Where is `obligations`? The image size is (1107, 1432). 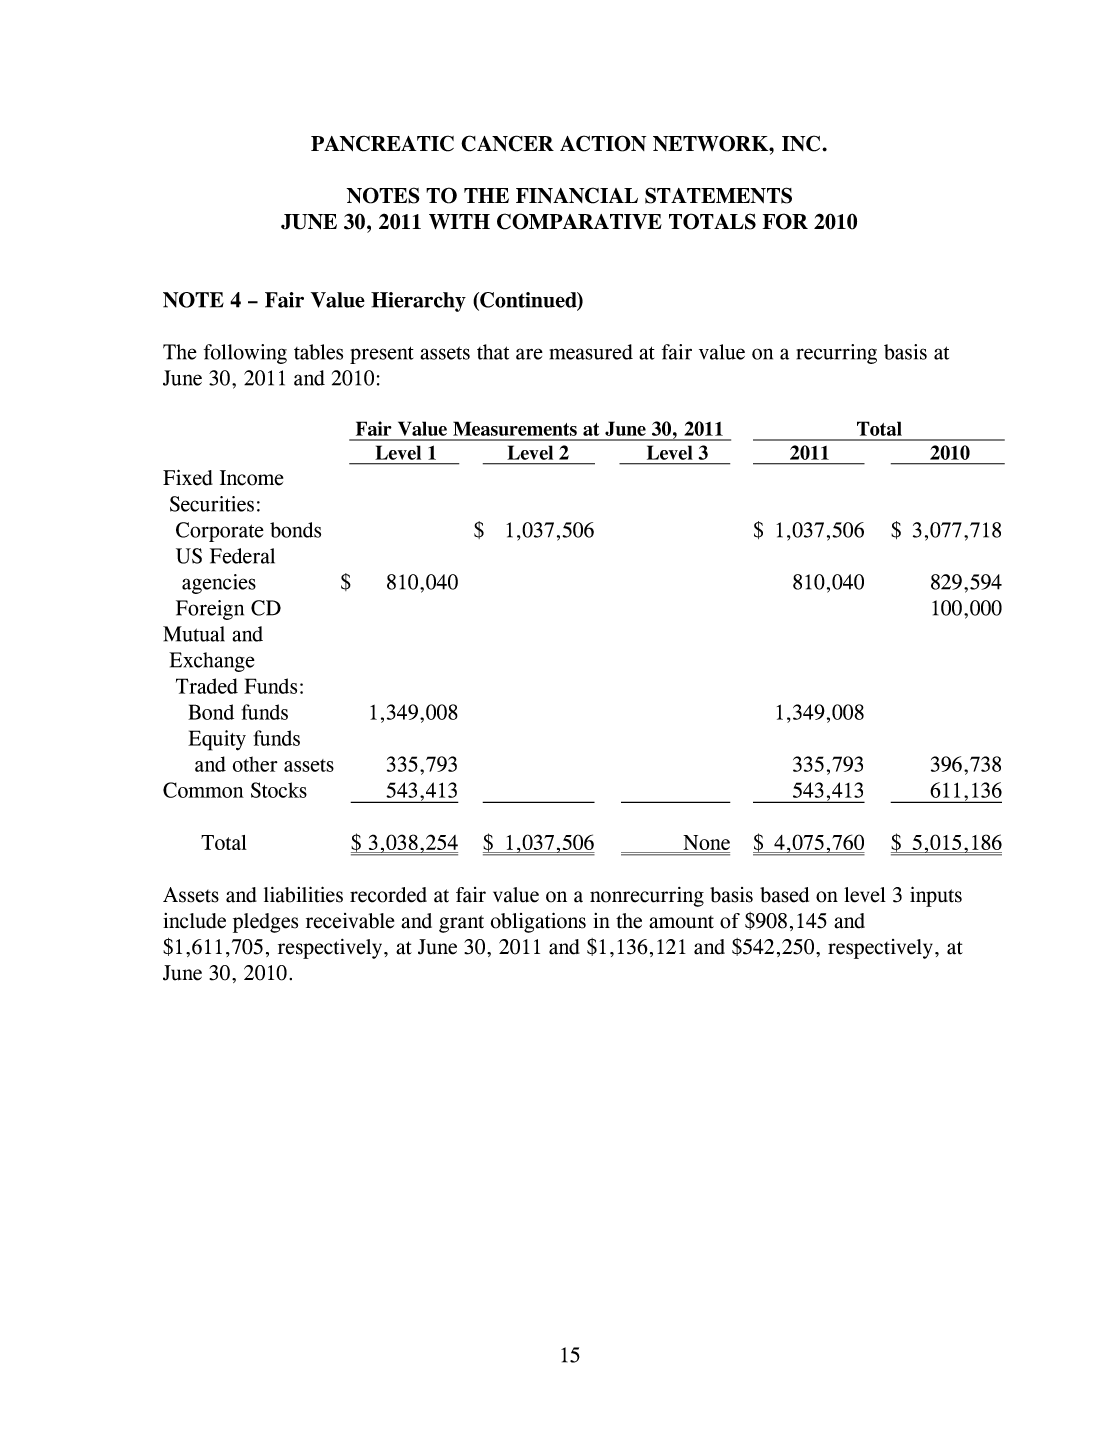 obligations is located at coordinates (538, 922).
